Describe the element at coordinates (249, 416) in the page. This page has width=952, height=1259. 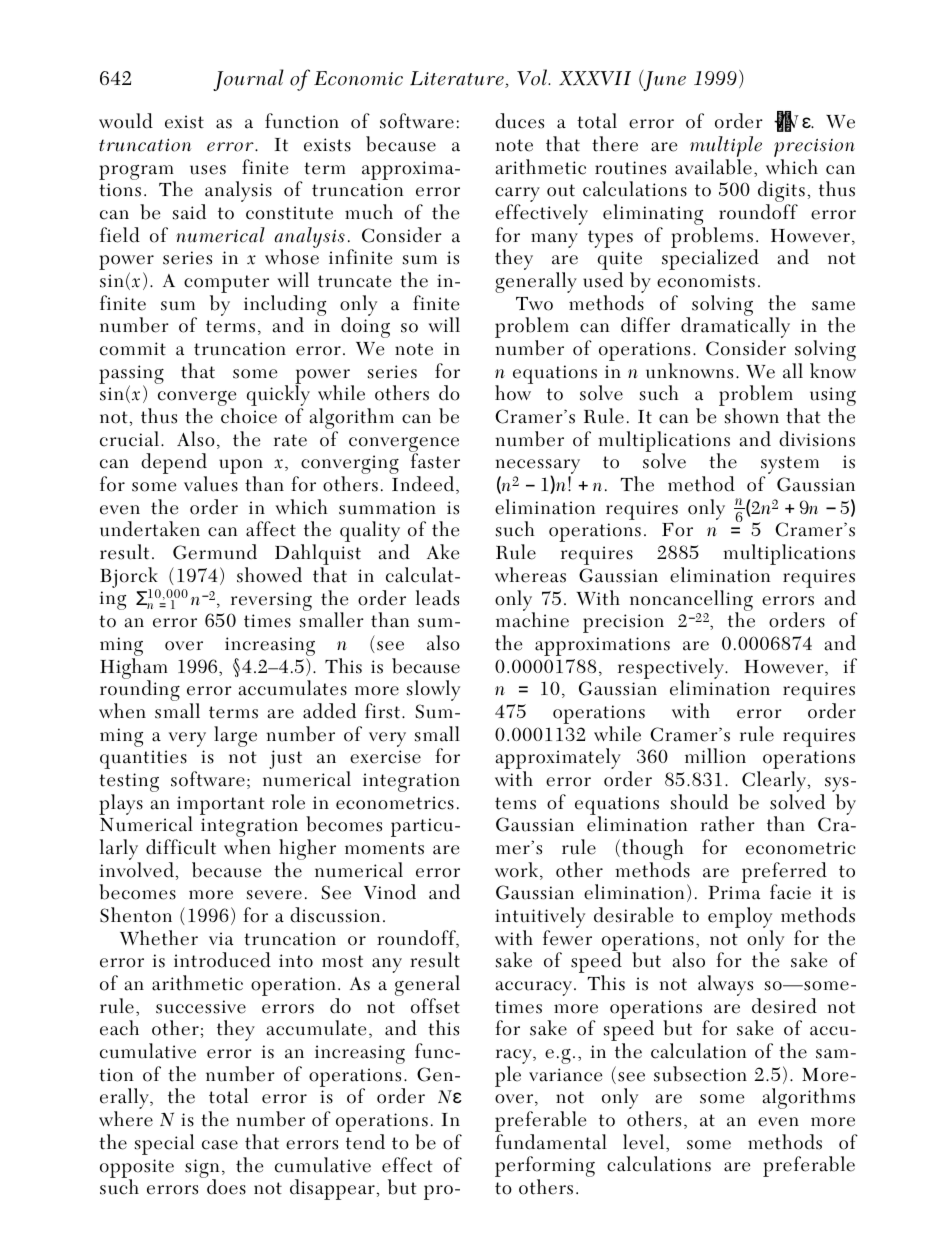
I see `choice` at that location.
